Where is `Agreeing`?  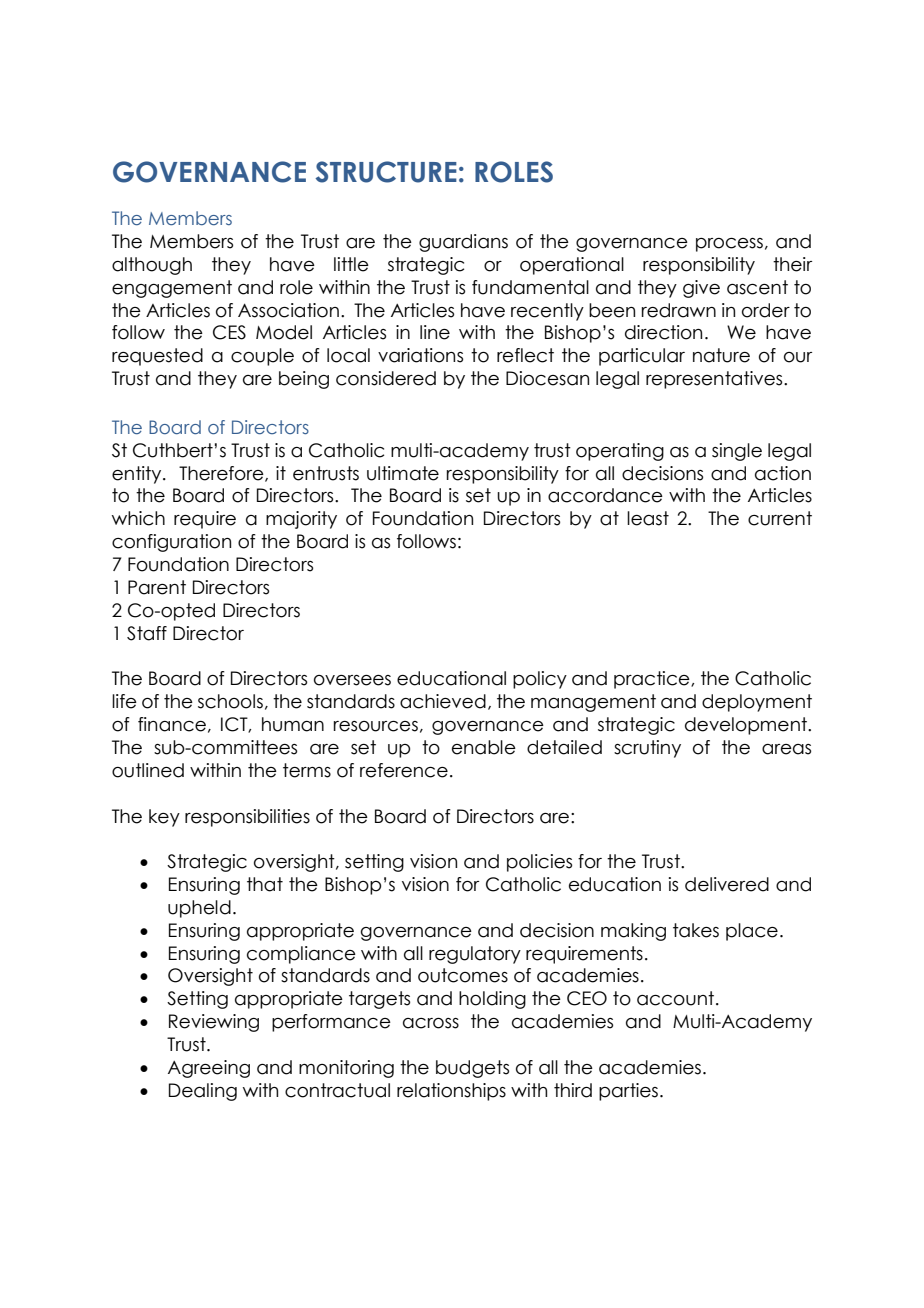 Agreeing is located at coordinates (209, 1069).
